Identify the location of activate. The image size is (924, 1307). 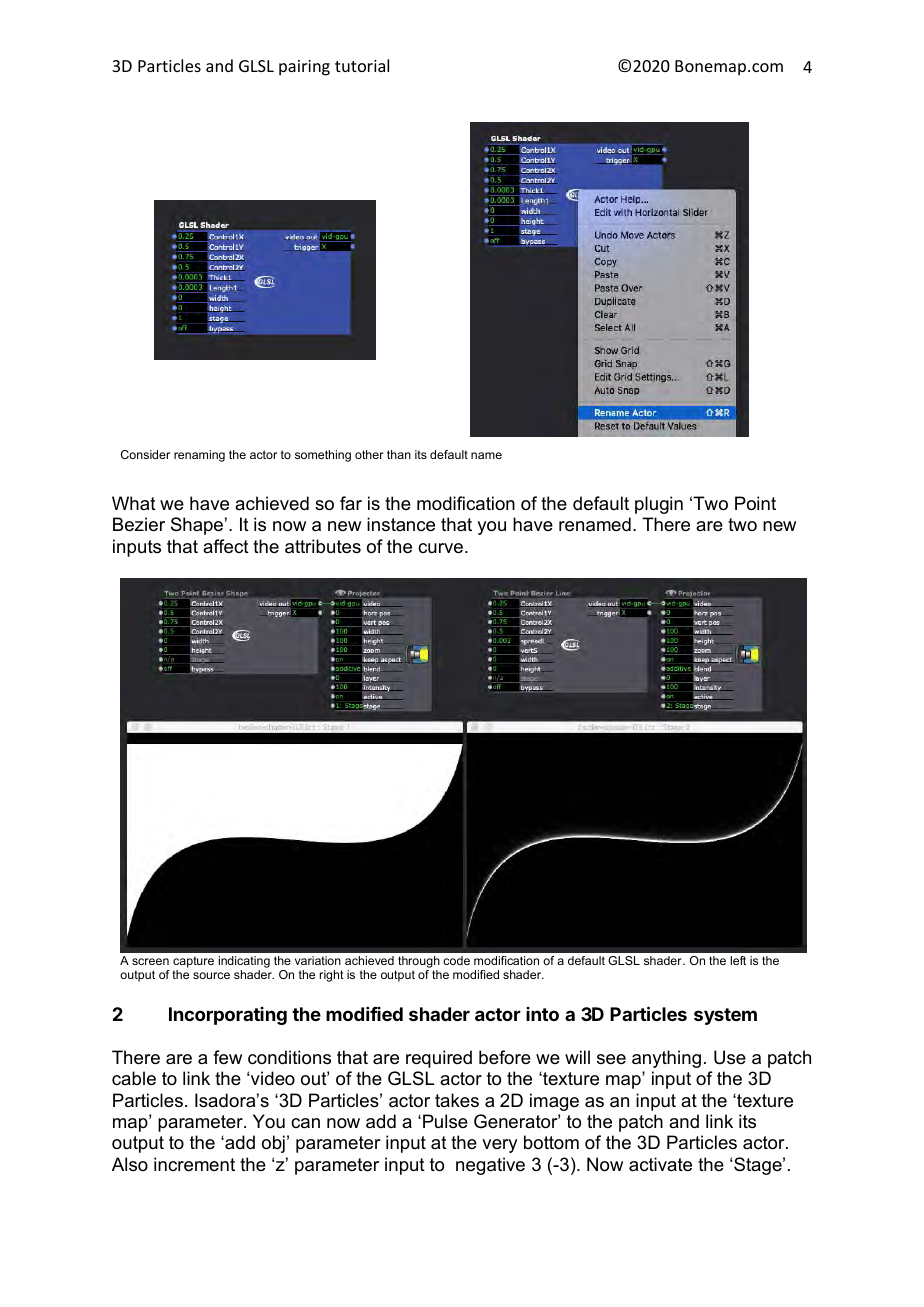
(660, 1164).
